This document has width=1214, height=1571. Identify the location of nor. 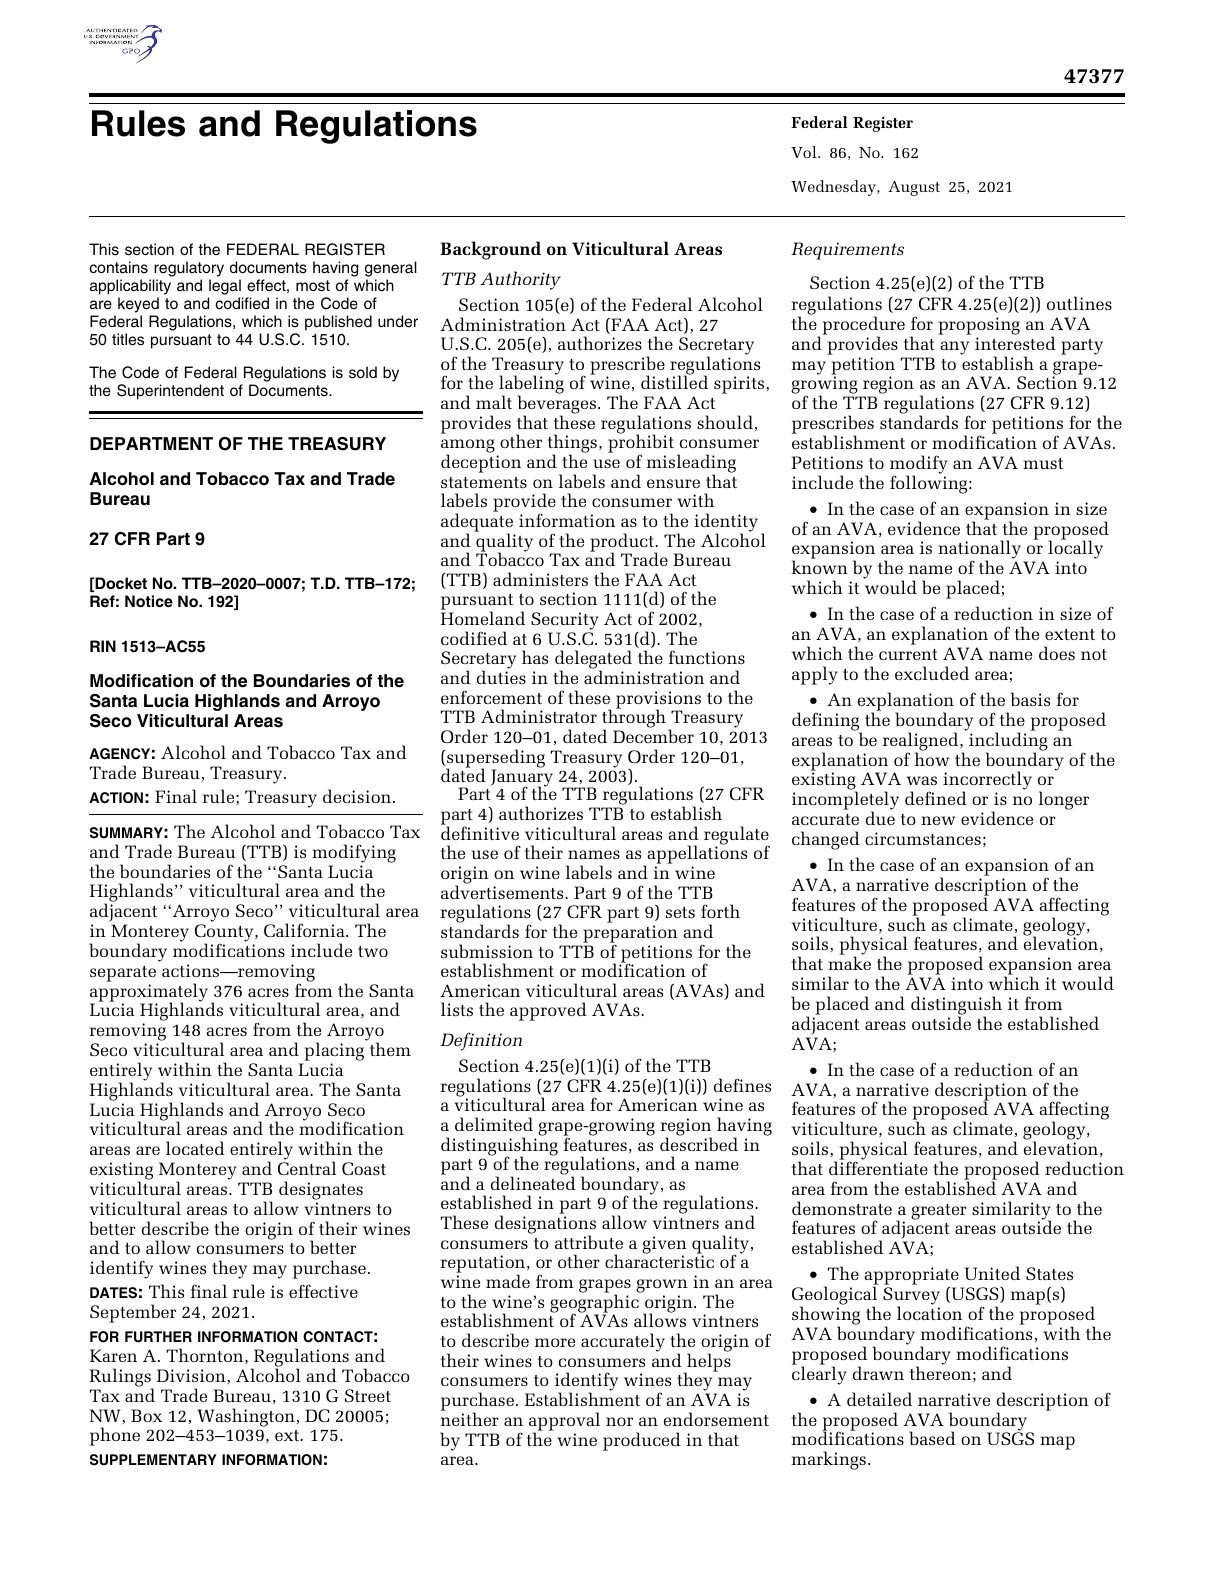
(619, 1421).
